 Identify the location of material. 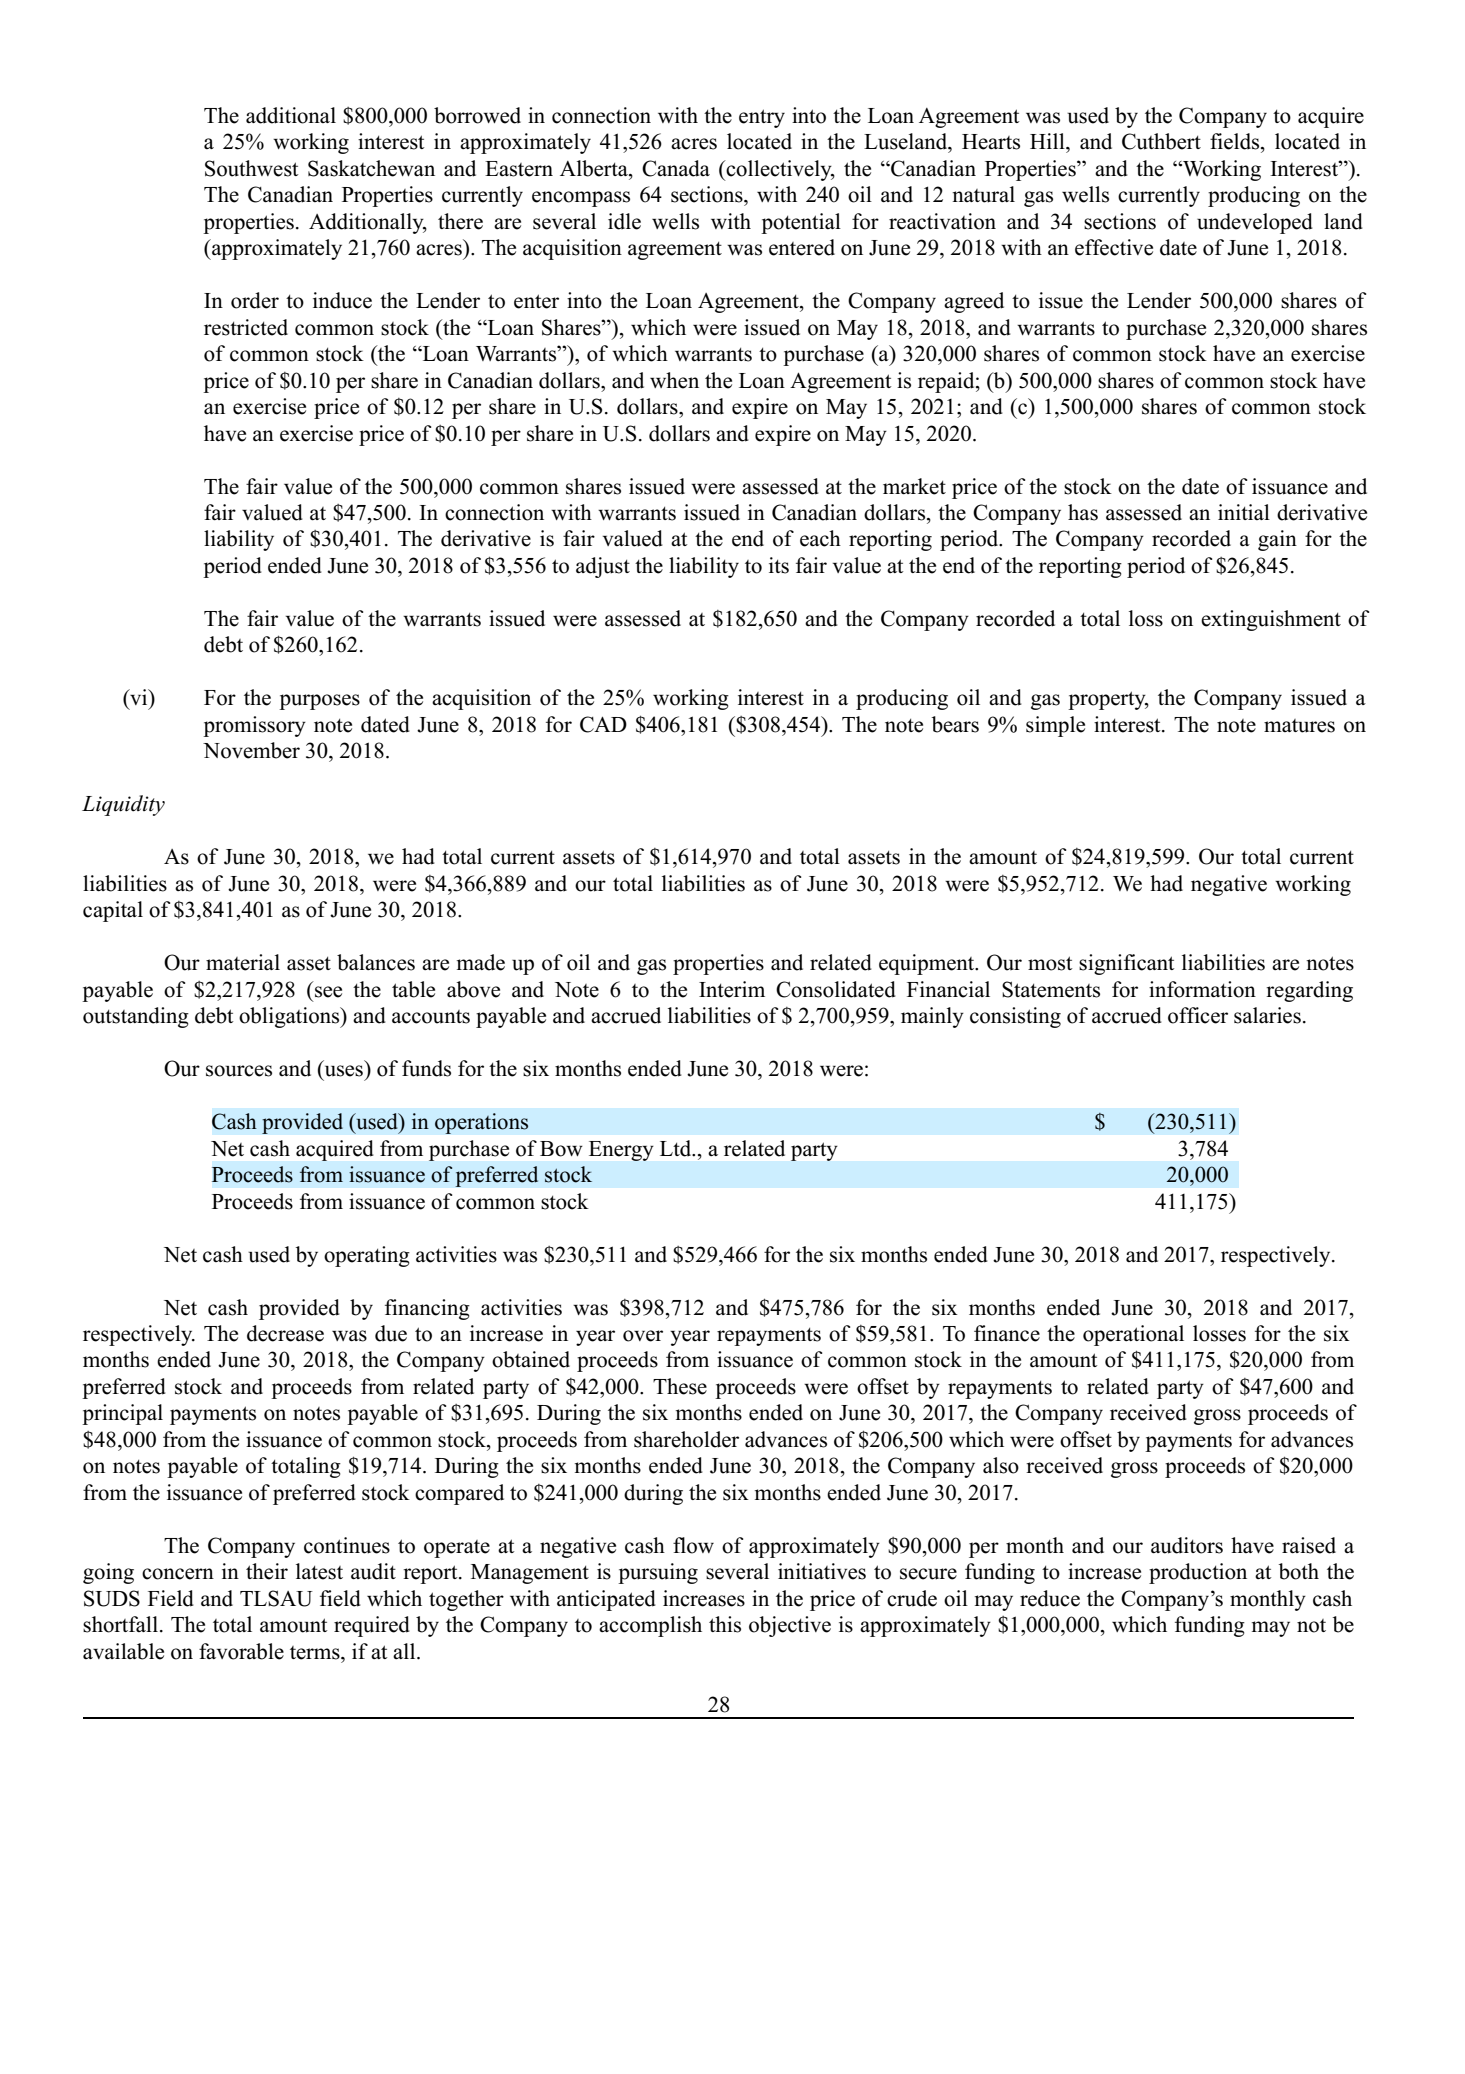
(243, 962).
